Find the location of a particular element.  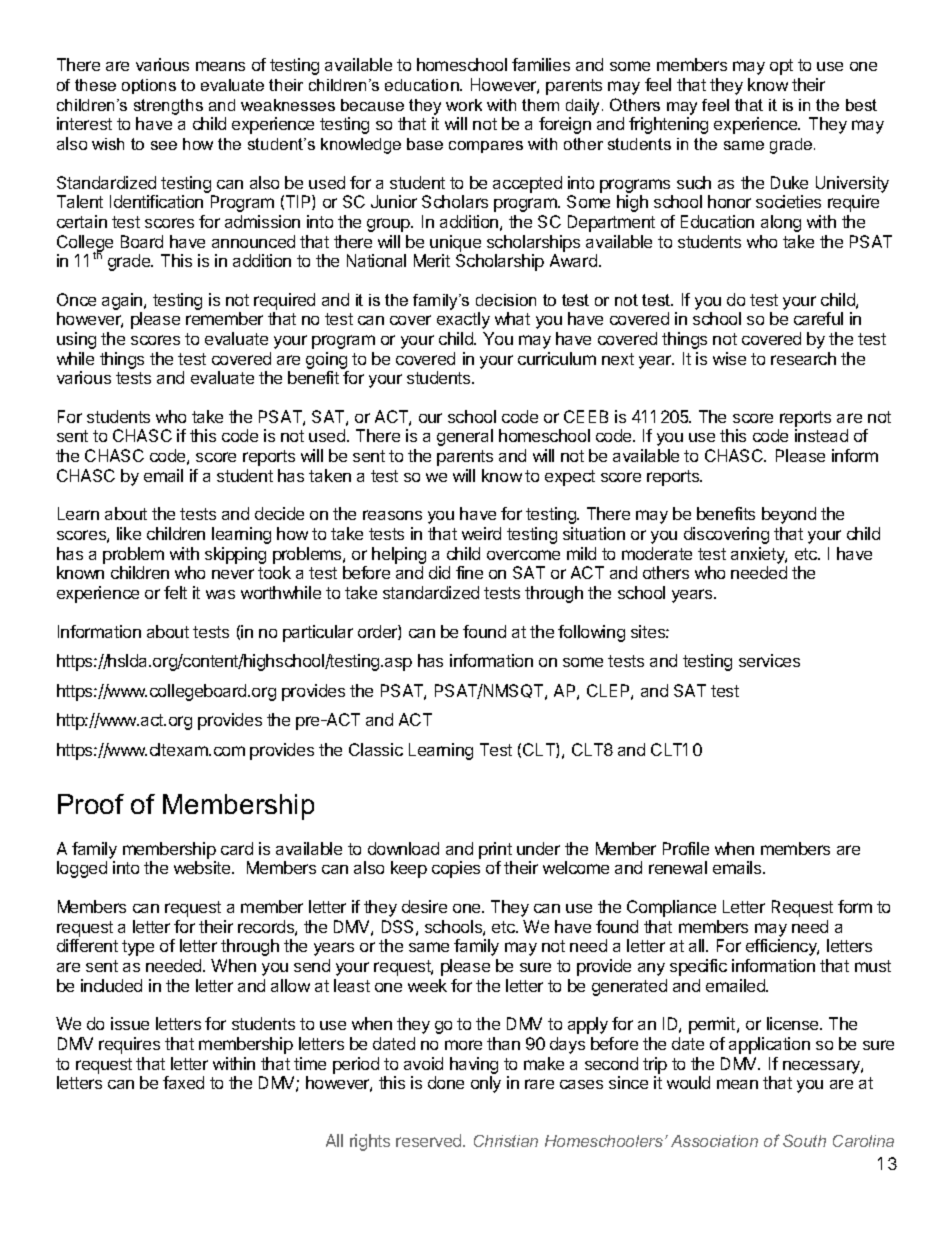

website is located at coordinates (203, 867).
